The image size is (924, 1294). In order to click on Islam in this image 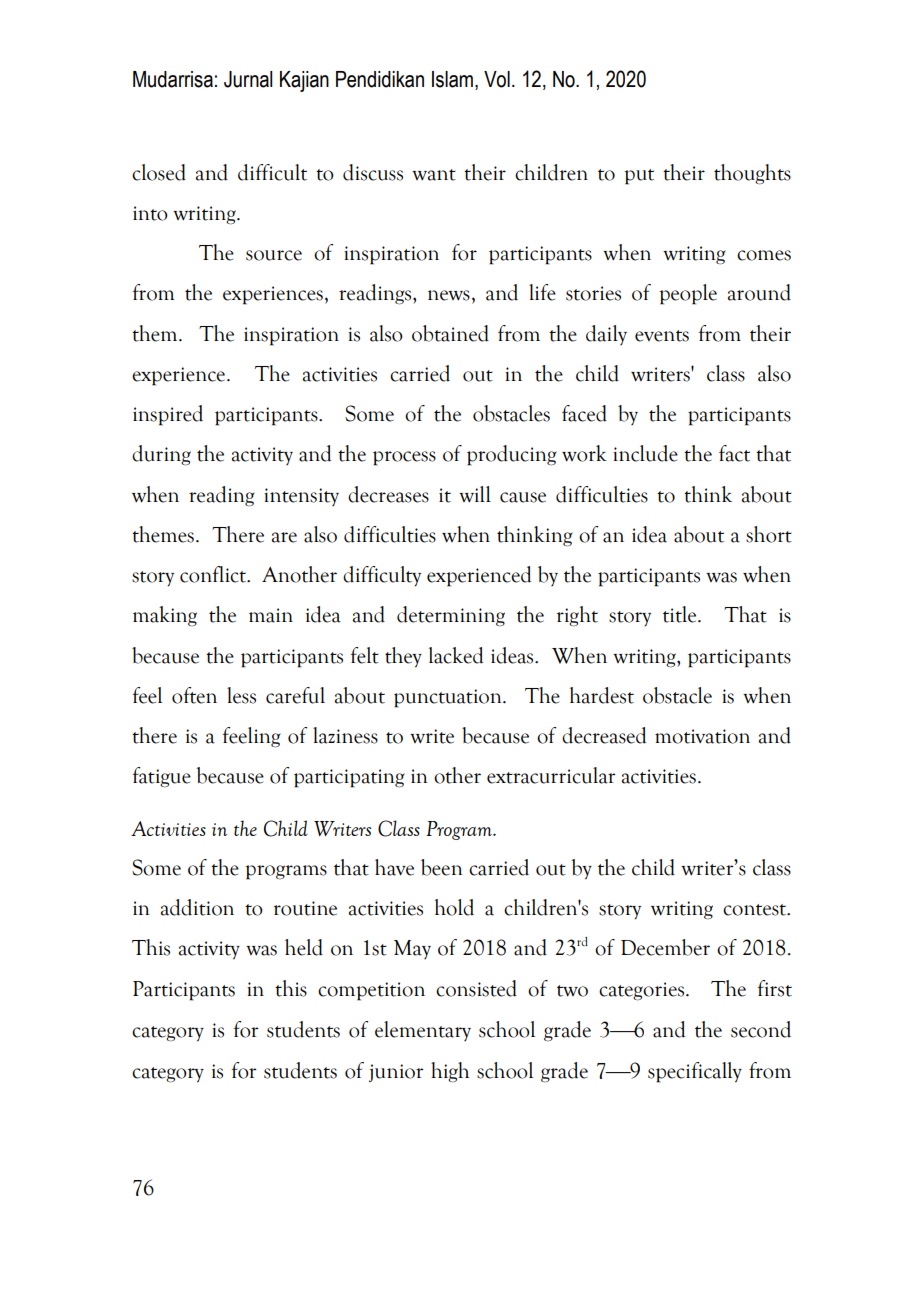, I will do `click(452, 79)`.
